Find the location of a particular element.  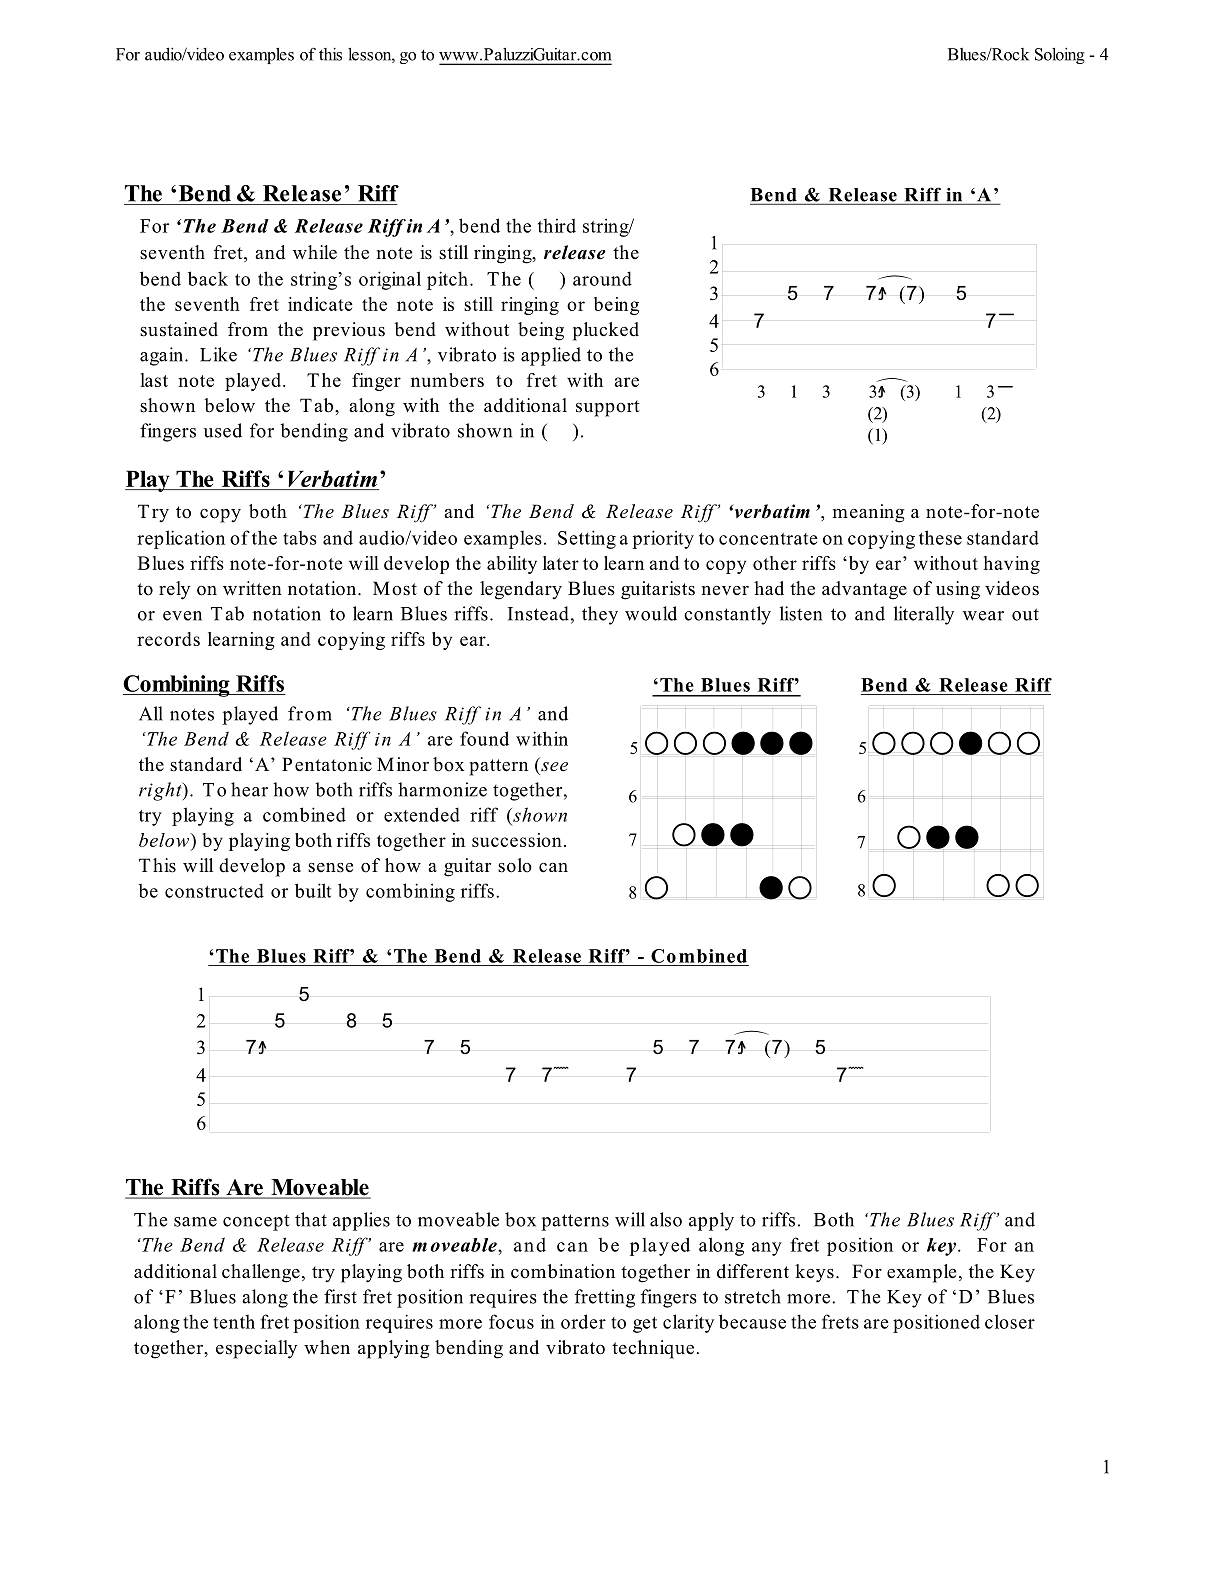

hear is located at coordinates (249, 789).
